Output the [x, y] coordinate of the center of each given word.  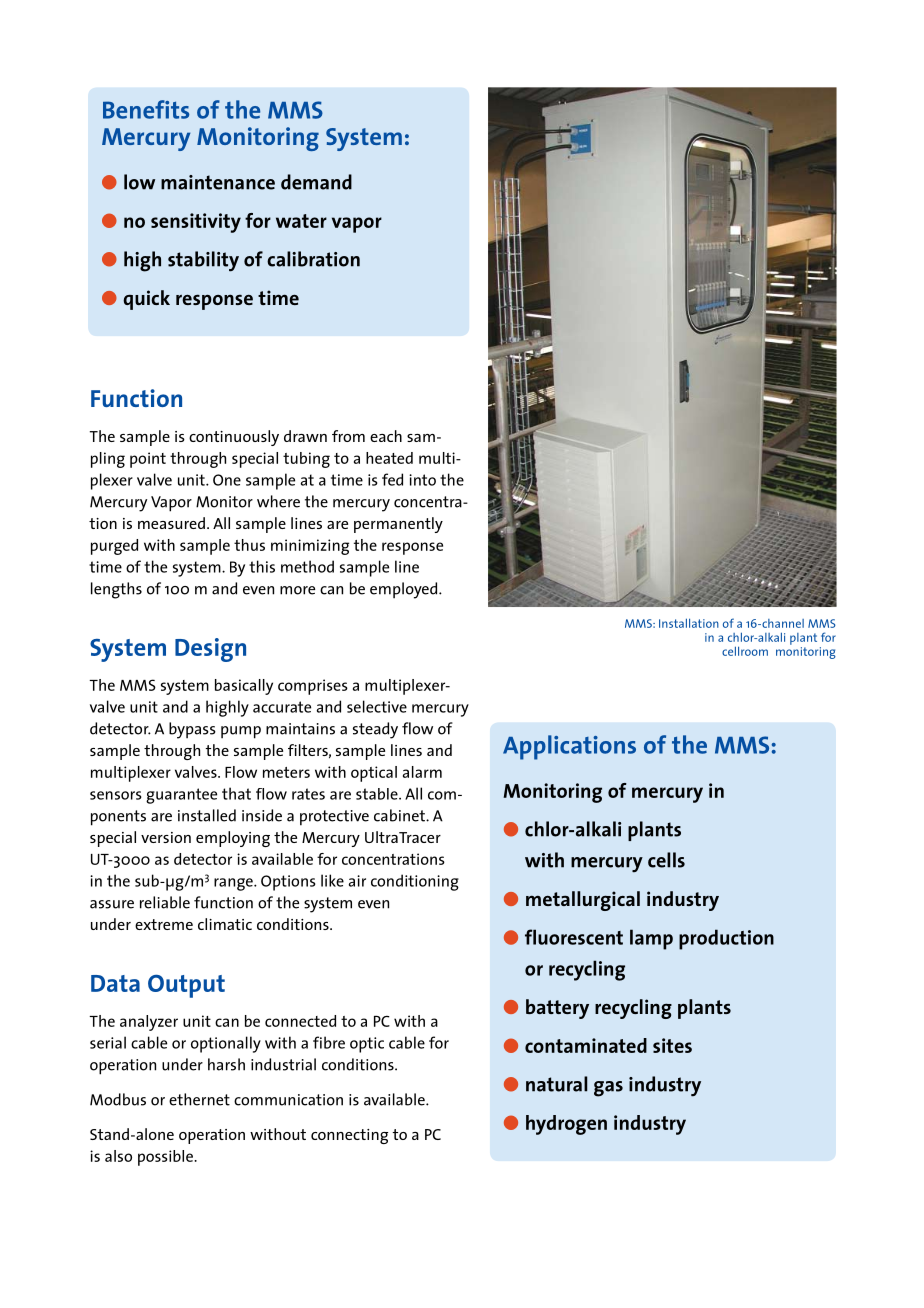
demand [316, 182]
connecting [349, 1136]
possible [166, 1158]
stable [378, 794]
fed [392, 479]
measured [171, 523]
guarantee [181, 796]
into [422, 480]
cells [666, 860]
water [301, 221]
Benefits [146, 109]
